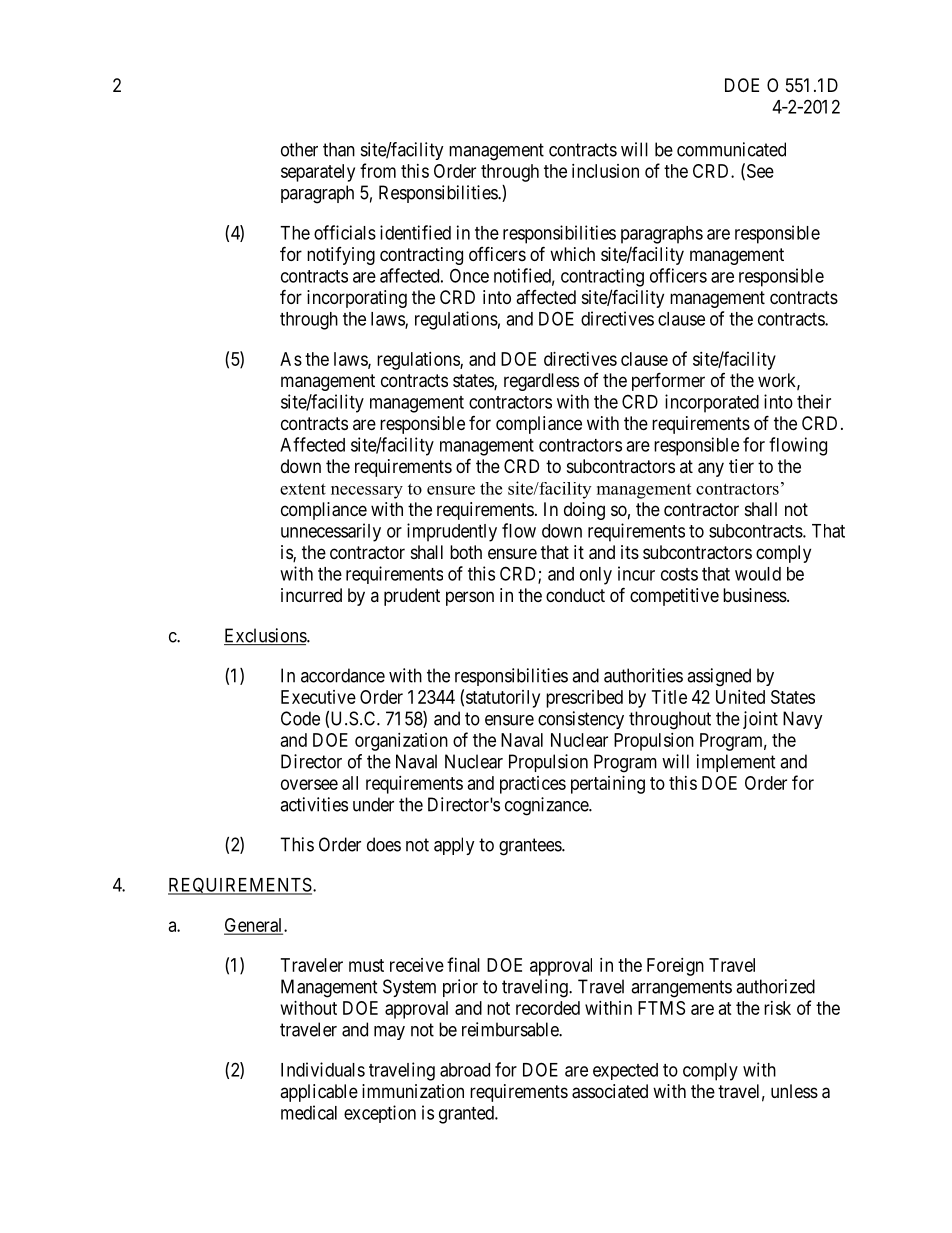  I want to click on implement, so click(736, 763).
